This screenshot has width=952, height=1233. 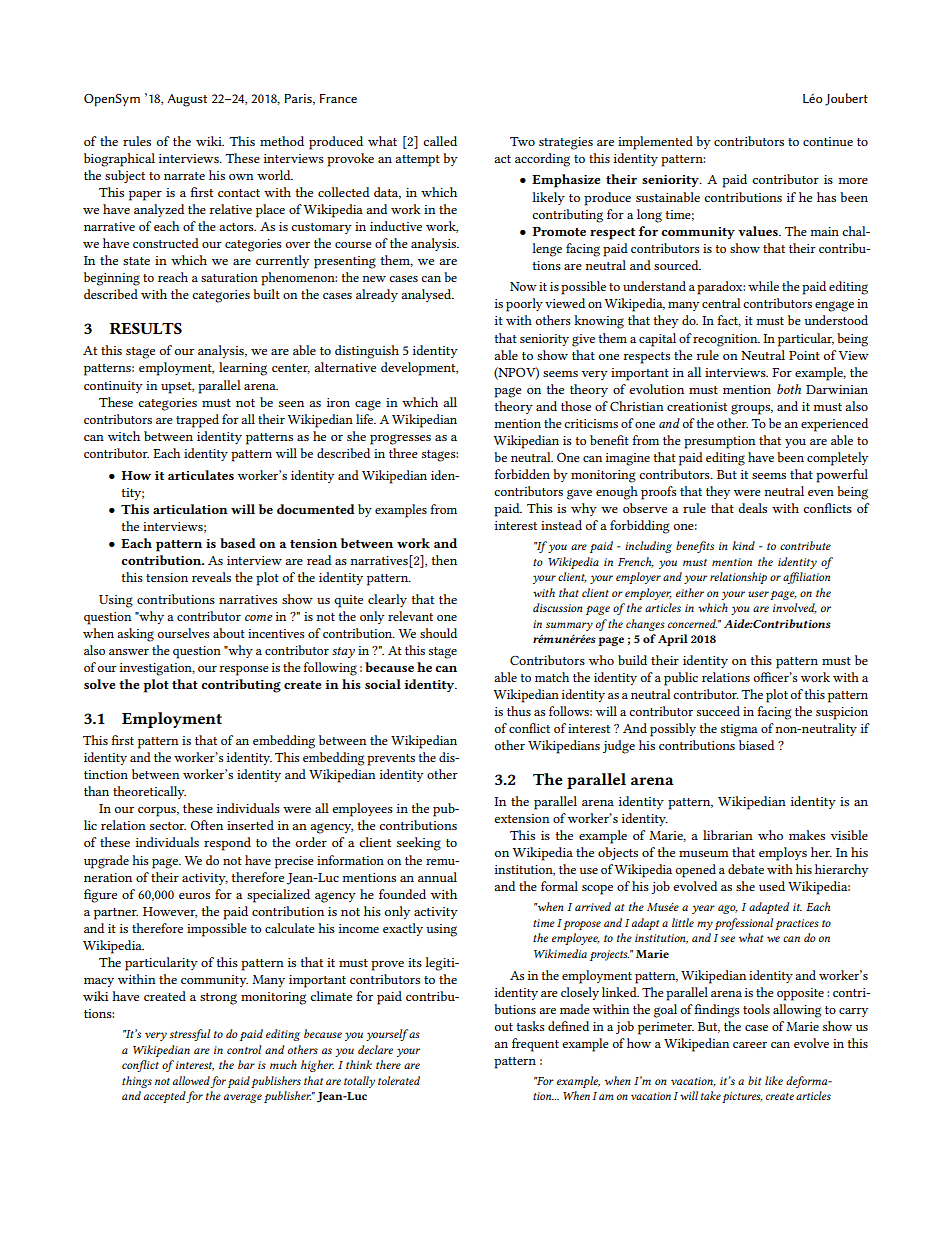 I want to click on reveals, so click(x=211, y=577).
